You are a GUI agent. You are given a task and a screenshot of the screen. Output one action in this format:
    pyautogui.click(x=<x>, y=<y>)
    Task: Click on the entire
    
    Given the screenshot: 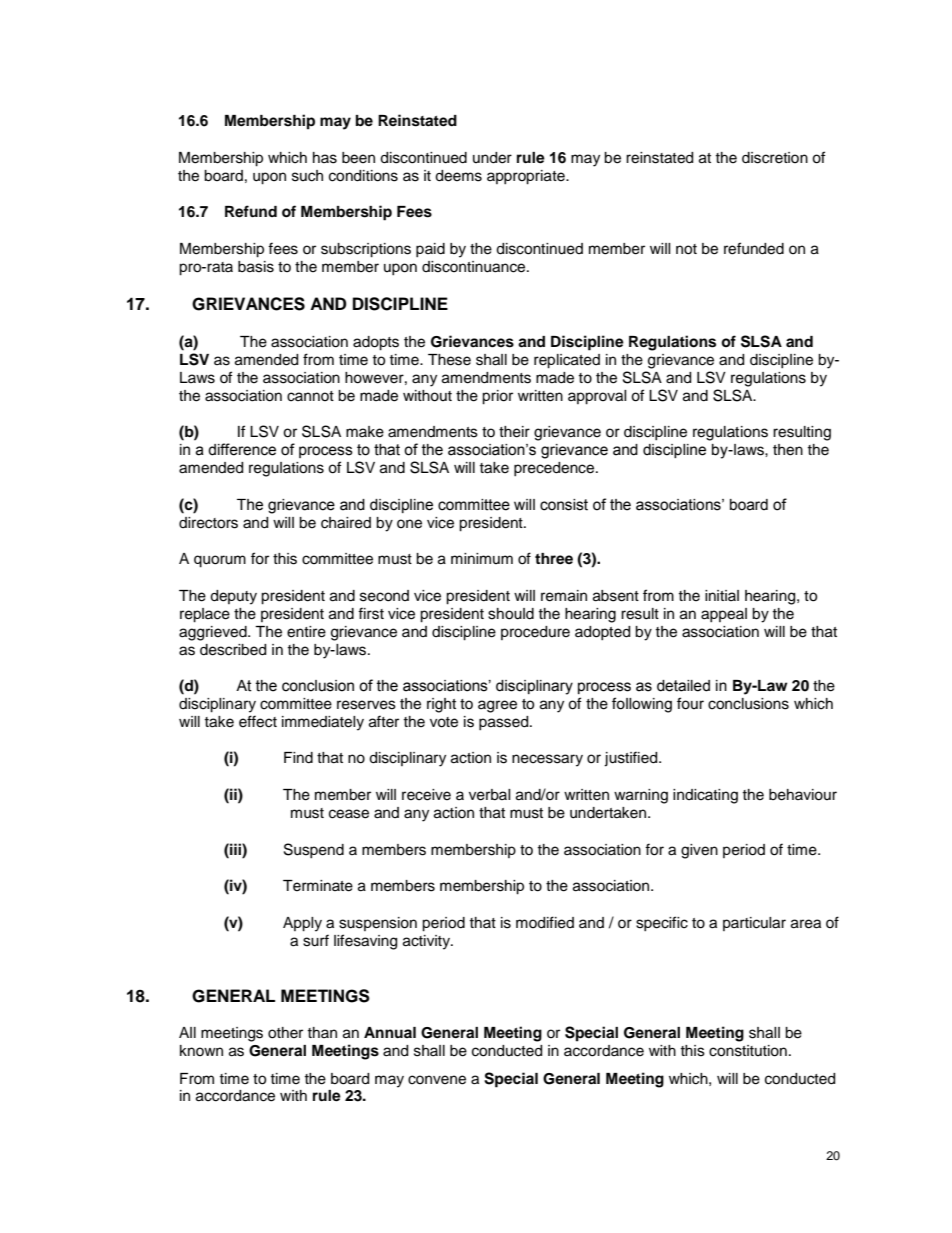 What is the action you would take?
    pyautogui.click(x=306, y=632)
